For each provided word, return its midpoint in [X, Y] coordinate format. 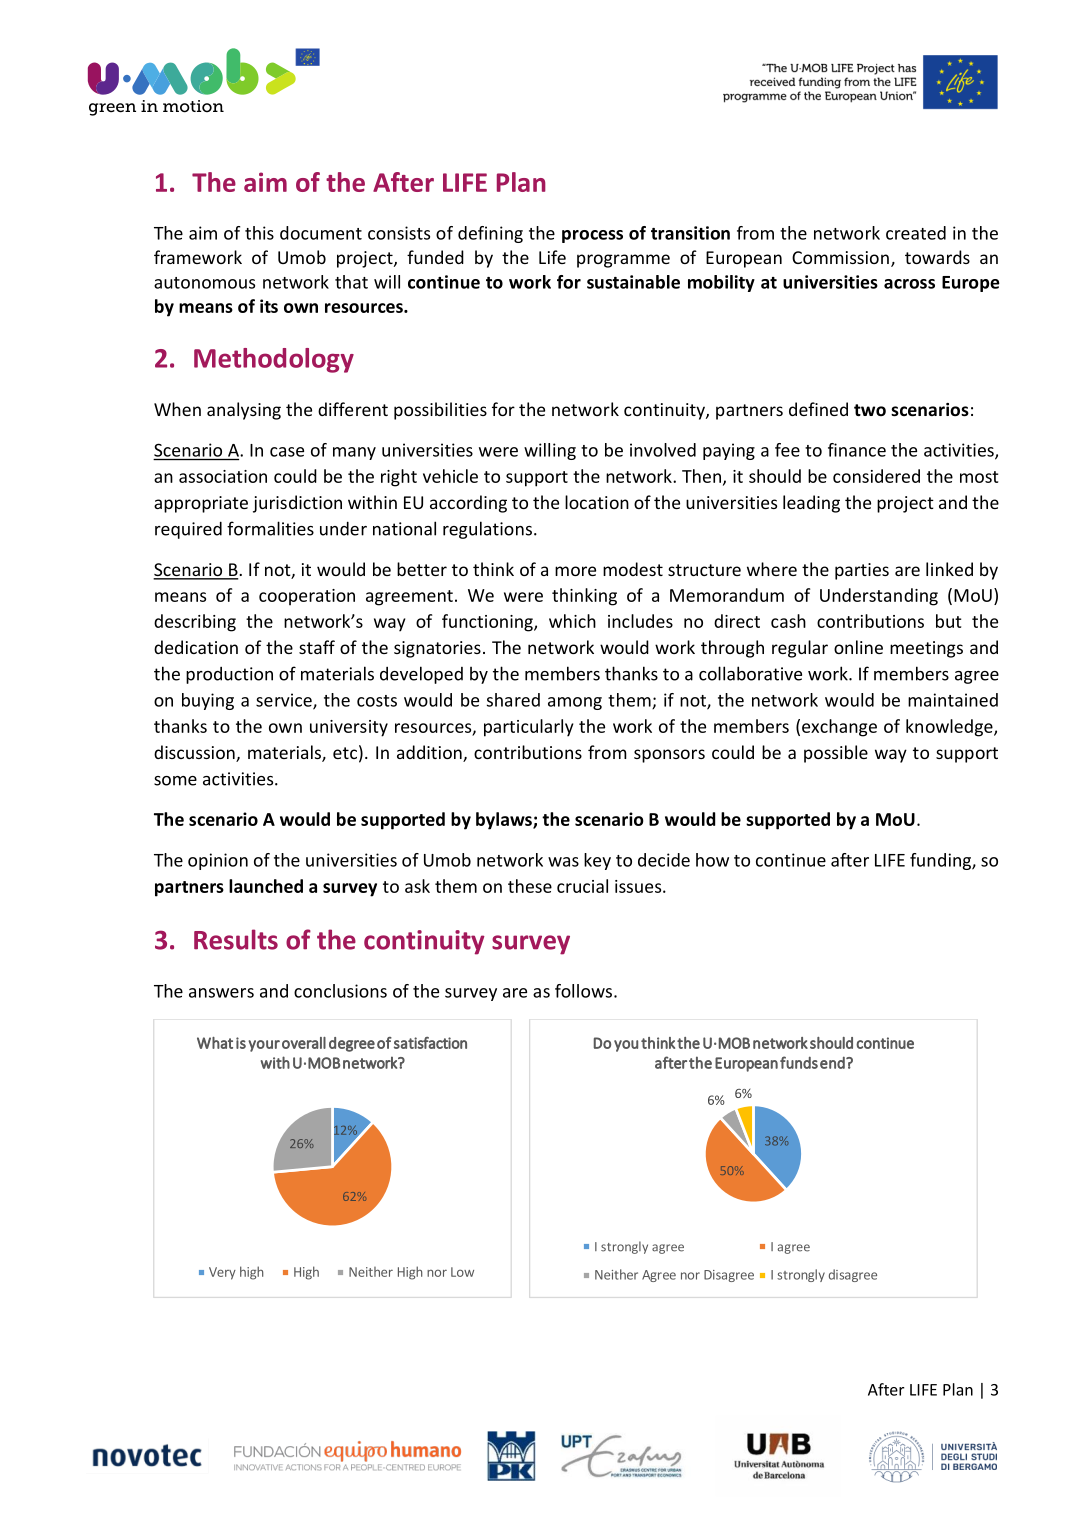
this [259, 233]
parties [862, 571]
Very [222, 1273]
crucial [582, 886]
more [575, 571]
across [909, 284]
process [592, 236]
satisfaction [430, 1043]
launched [266, 886]
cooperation [307, 597]
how [712, 860]
